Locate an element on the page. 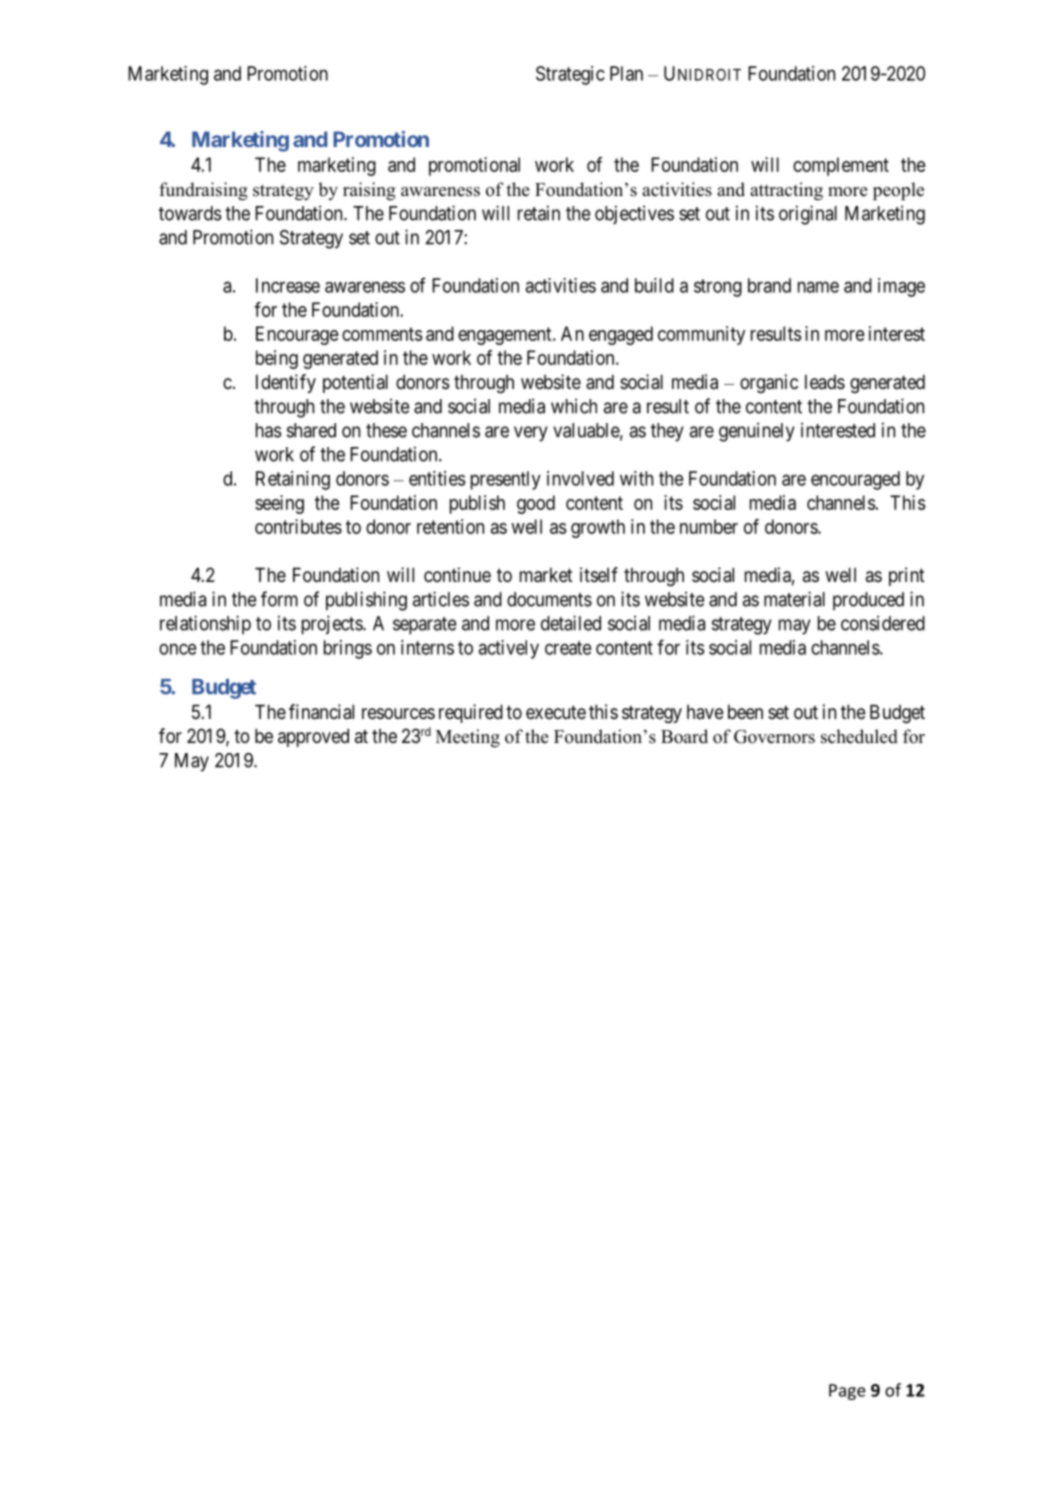 This page has height=1488, width=1052. Strategic is located at coordinates (570, 75).
